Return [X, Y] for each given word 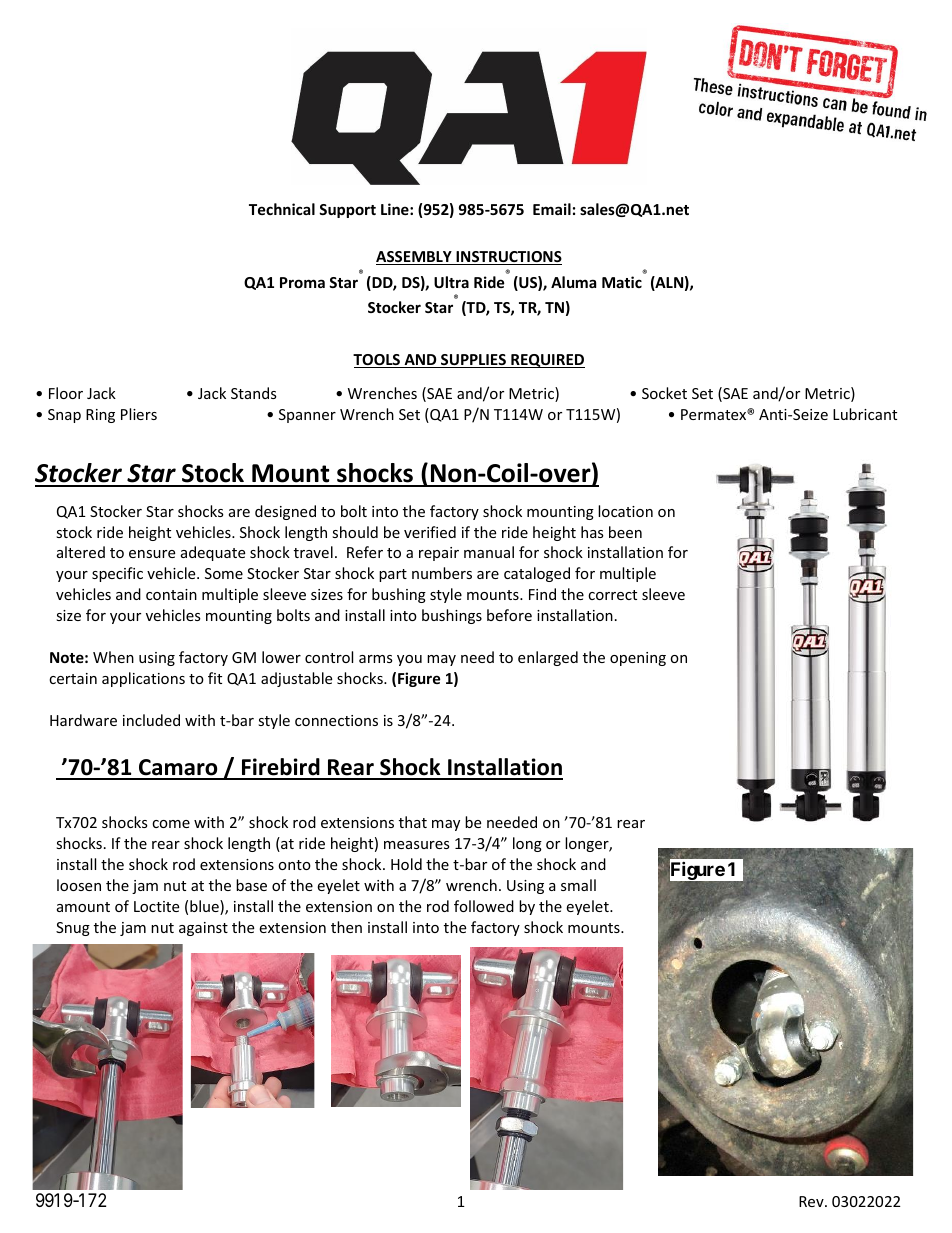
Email [552, 209]
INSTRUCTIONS [508, 258]
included [151, 720]
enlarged [548, 658]
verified [430, 532]
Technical [282, 209]
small [578, 885]
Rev [812, 1201]
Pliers [139, 414]
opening [638, 659]
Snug [73, 929]
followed [484, 906]
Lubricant [865, 414]
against [203, 929]
